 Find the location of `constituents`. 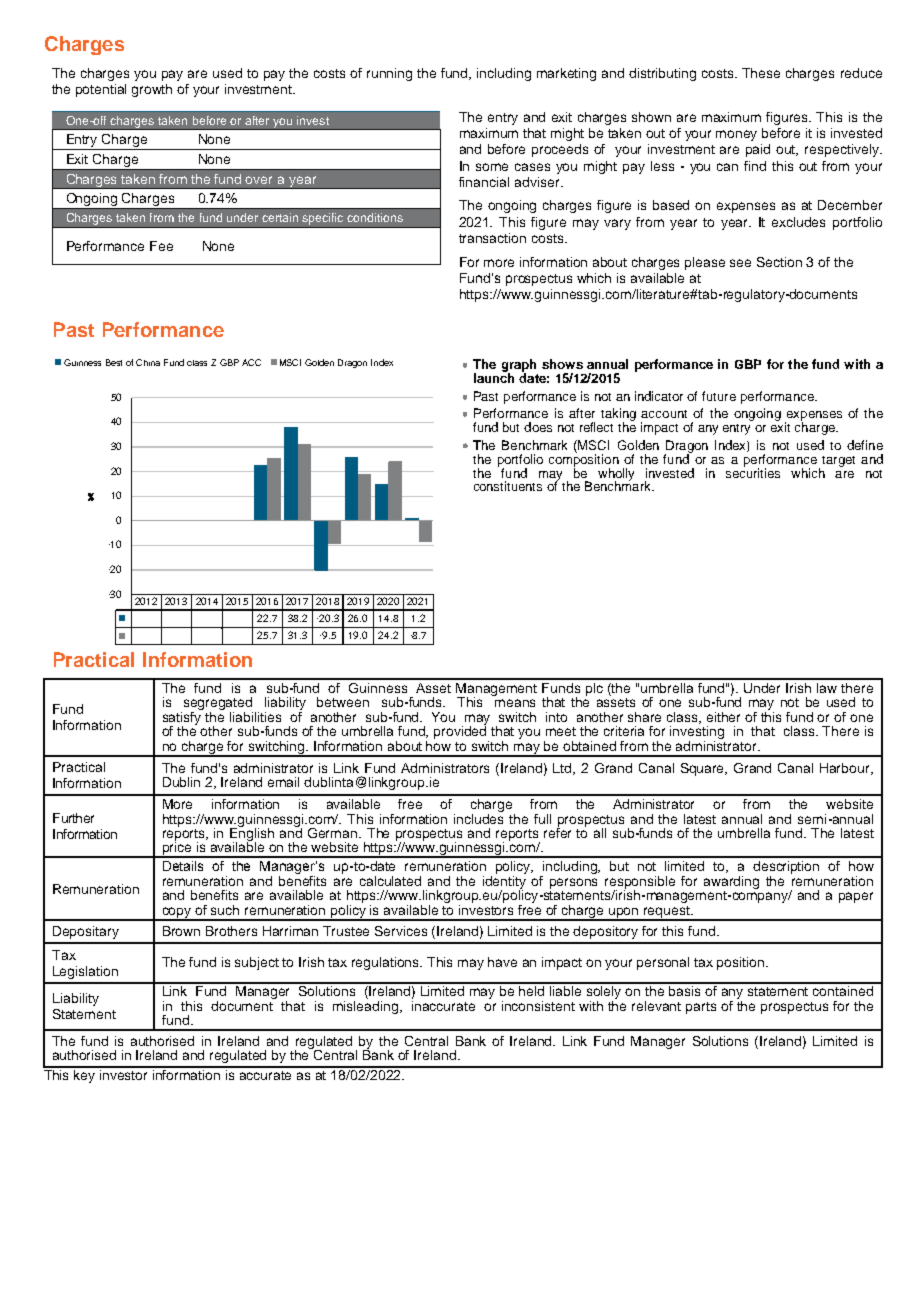

constituents is located at coordinates (508, 486).
